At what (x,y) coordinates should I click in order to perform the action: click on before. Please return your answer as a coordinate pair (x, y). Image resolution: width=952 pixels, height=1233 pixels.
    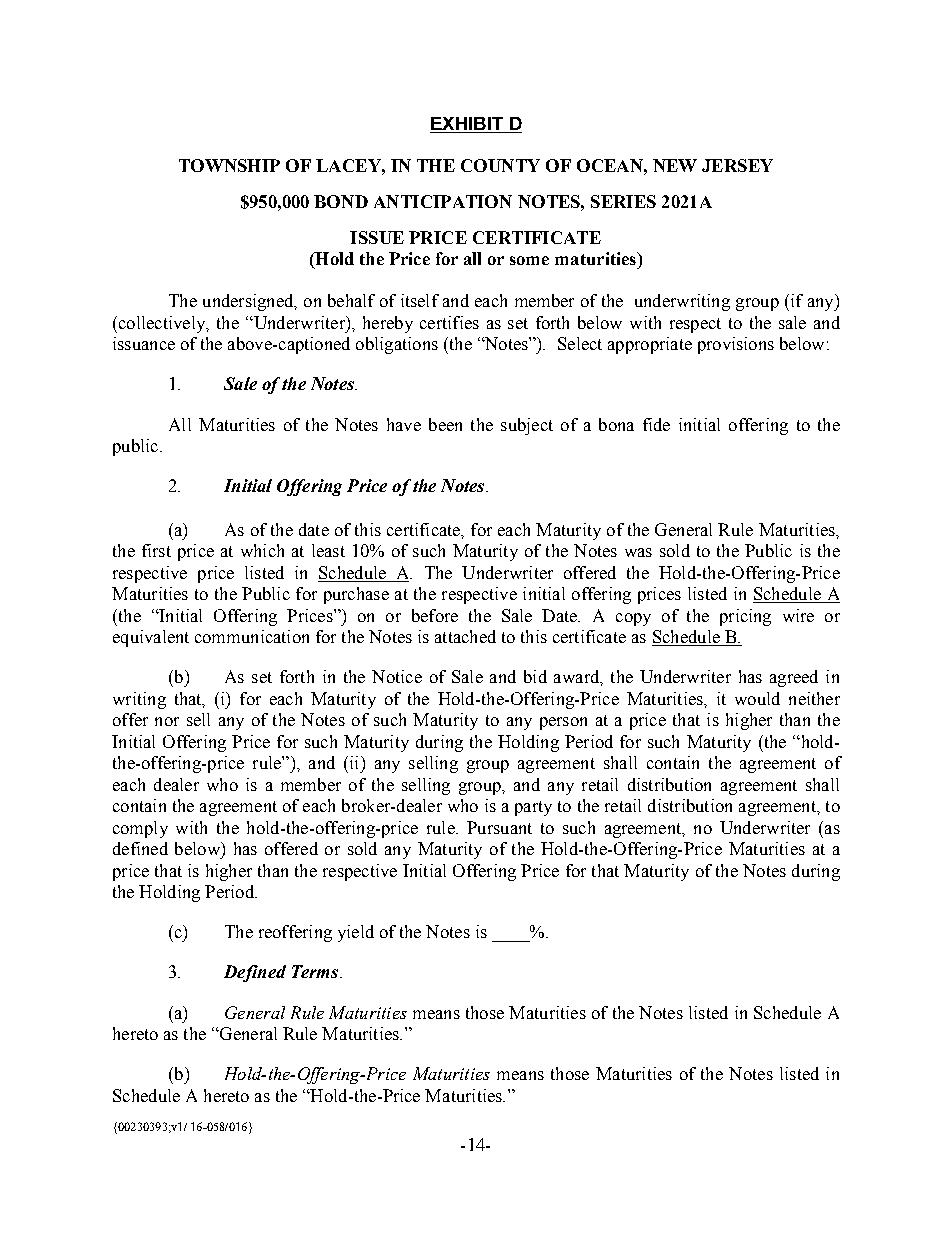
    Looking at the image, I should click on (435, 615).
